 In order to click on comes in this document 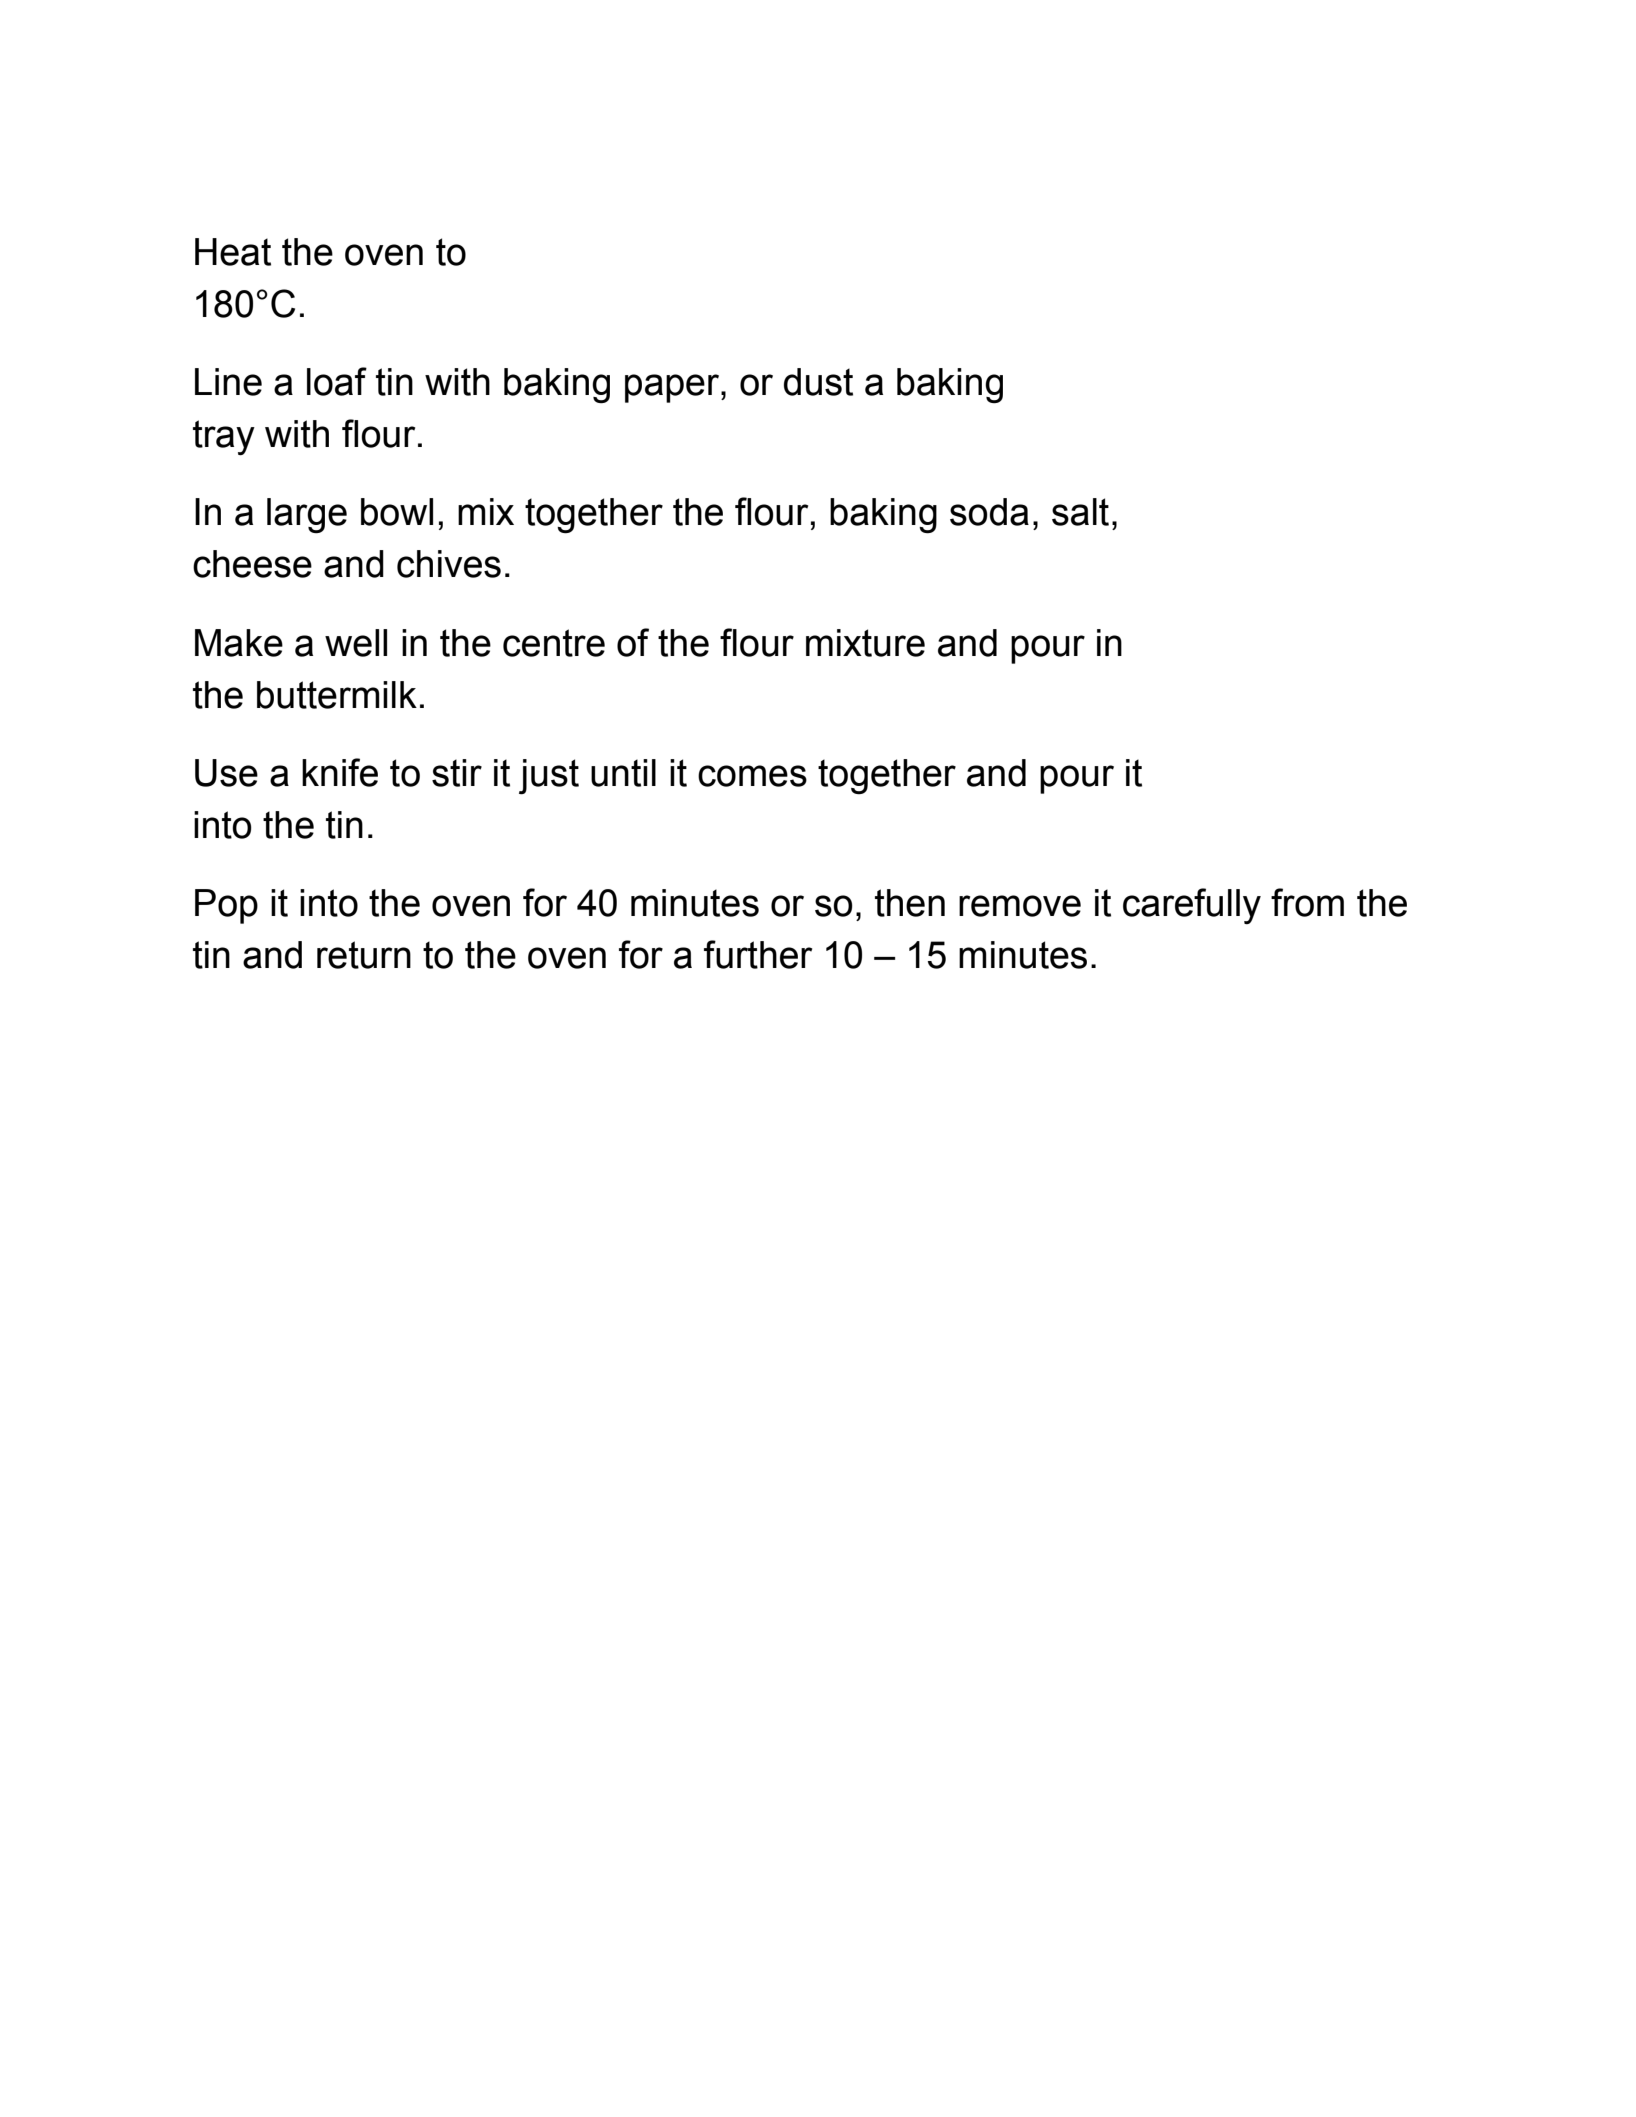, I will do `click(752, 776)`.
